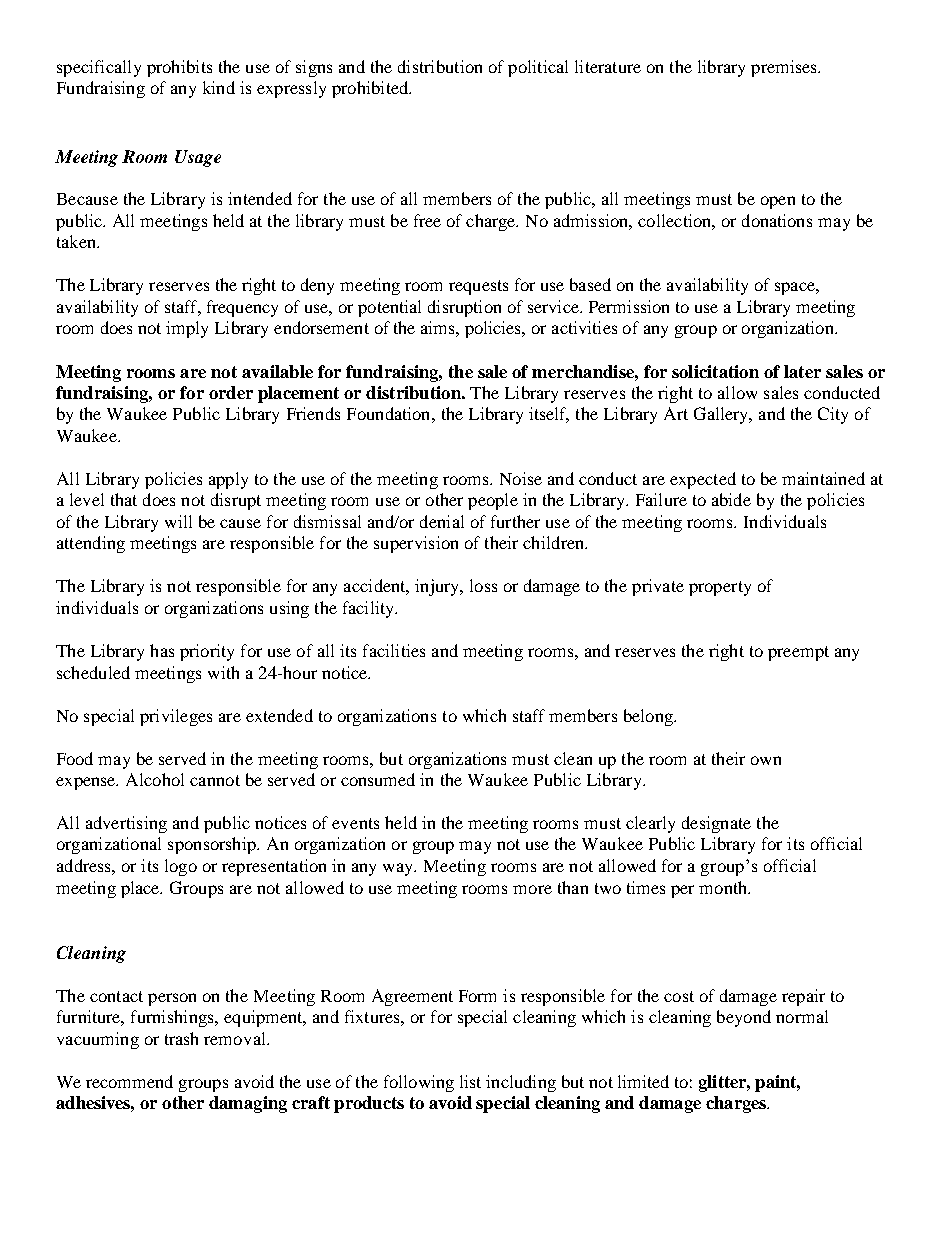  Describe the element at coordinates (438, 587) in the screenshot. I see `injury` at that location.
